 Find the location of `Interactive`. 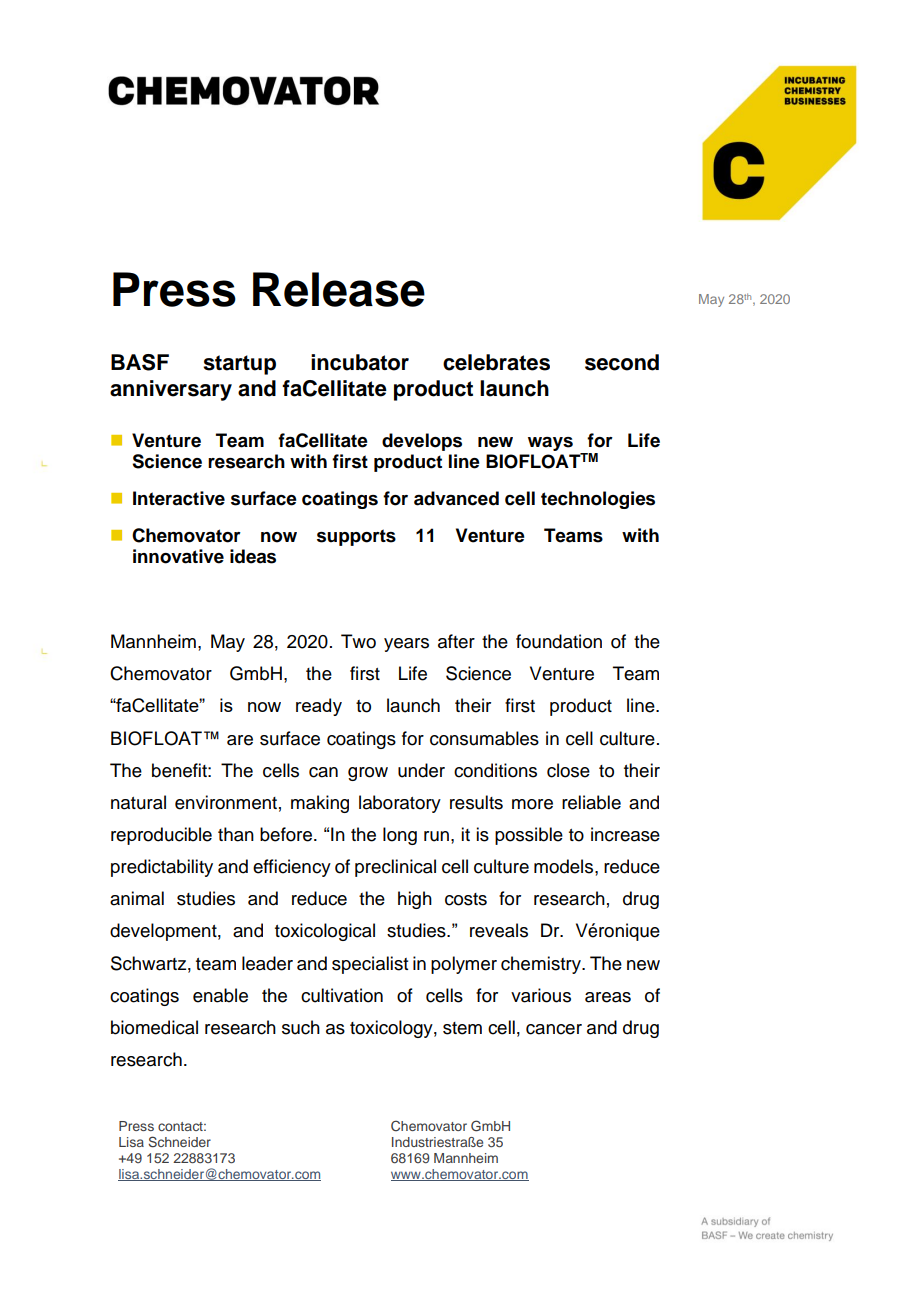

Interactive is located at coordinates (179, 498).
